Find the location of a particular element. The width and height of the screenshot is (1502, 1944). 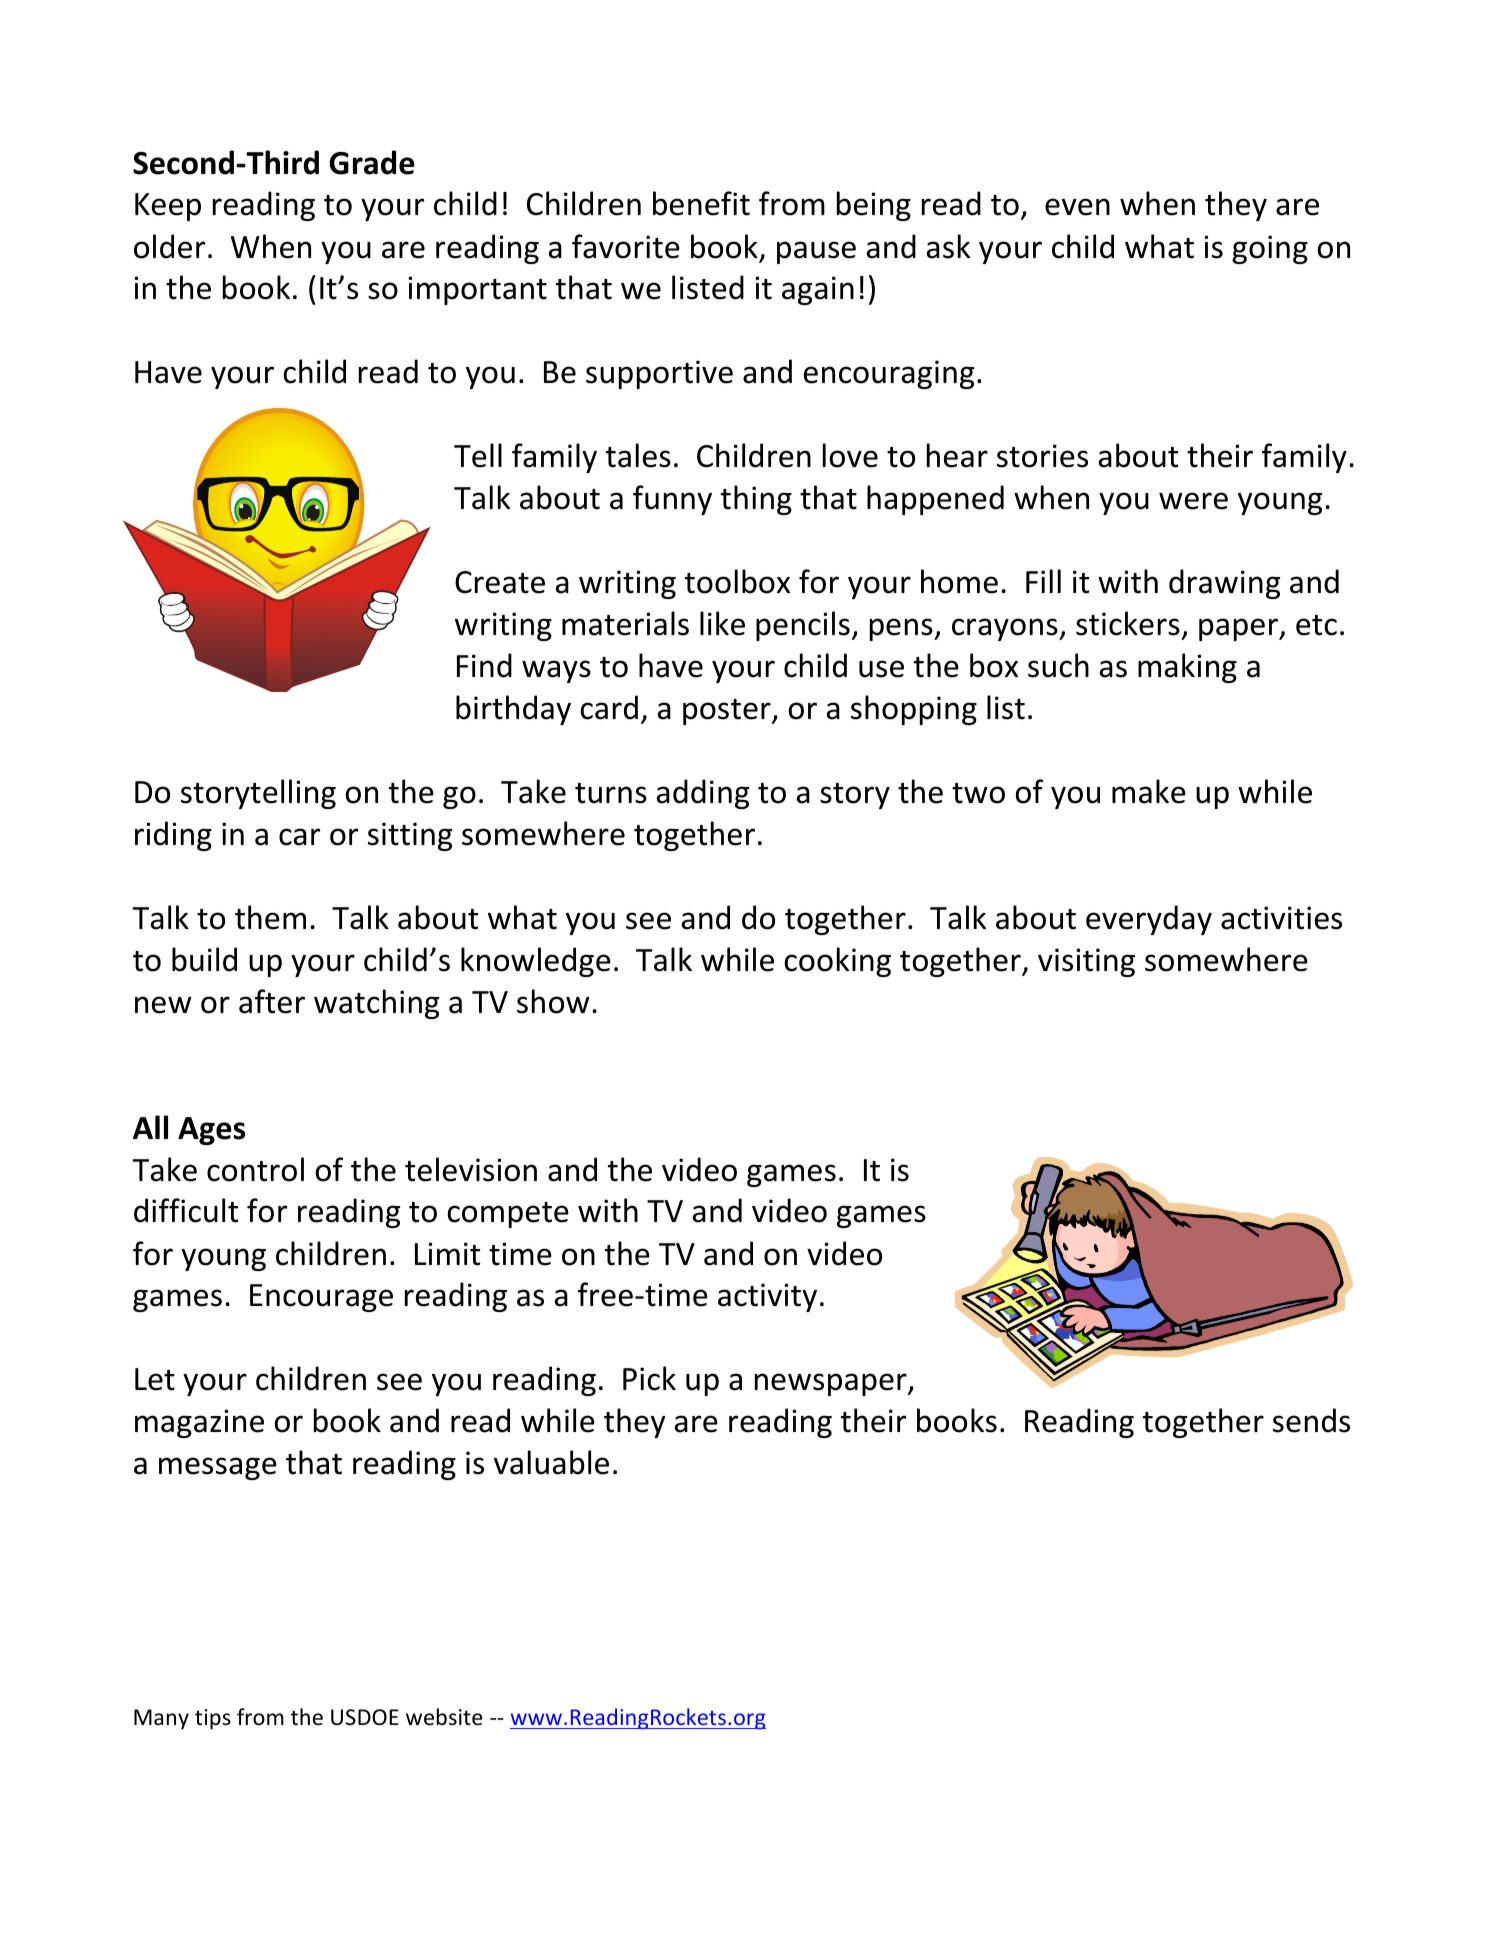

activity is located at coordinates (767, 1297).
